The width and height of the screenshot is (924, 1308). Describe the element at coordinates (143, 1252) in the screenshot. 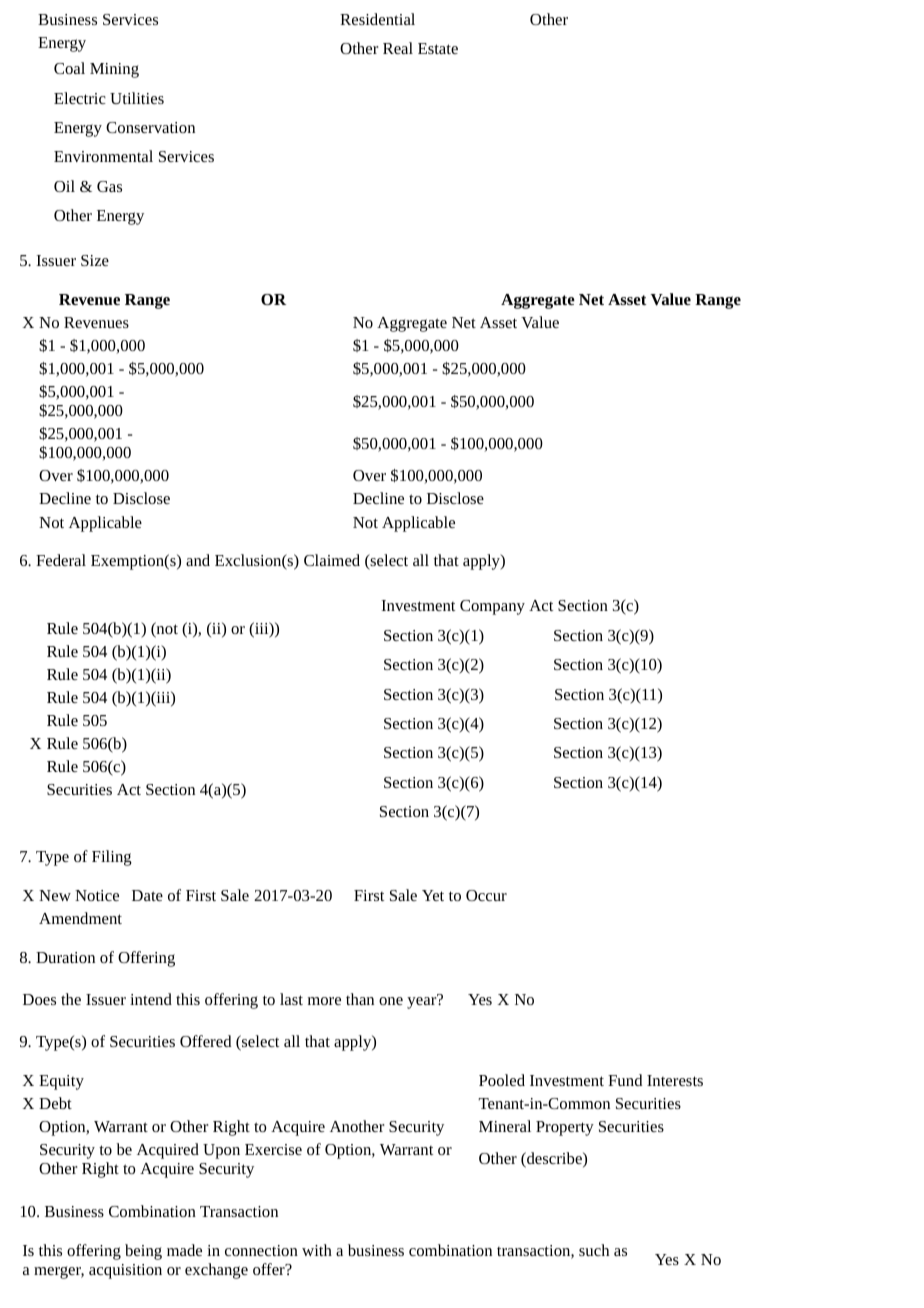

I see `being` at that location.
